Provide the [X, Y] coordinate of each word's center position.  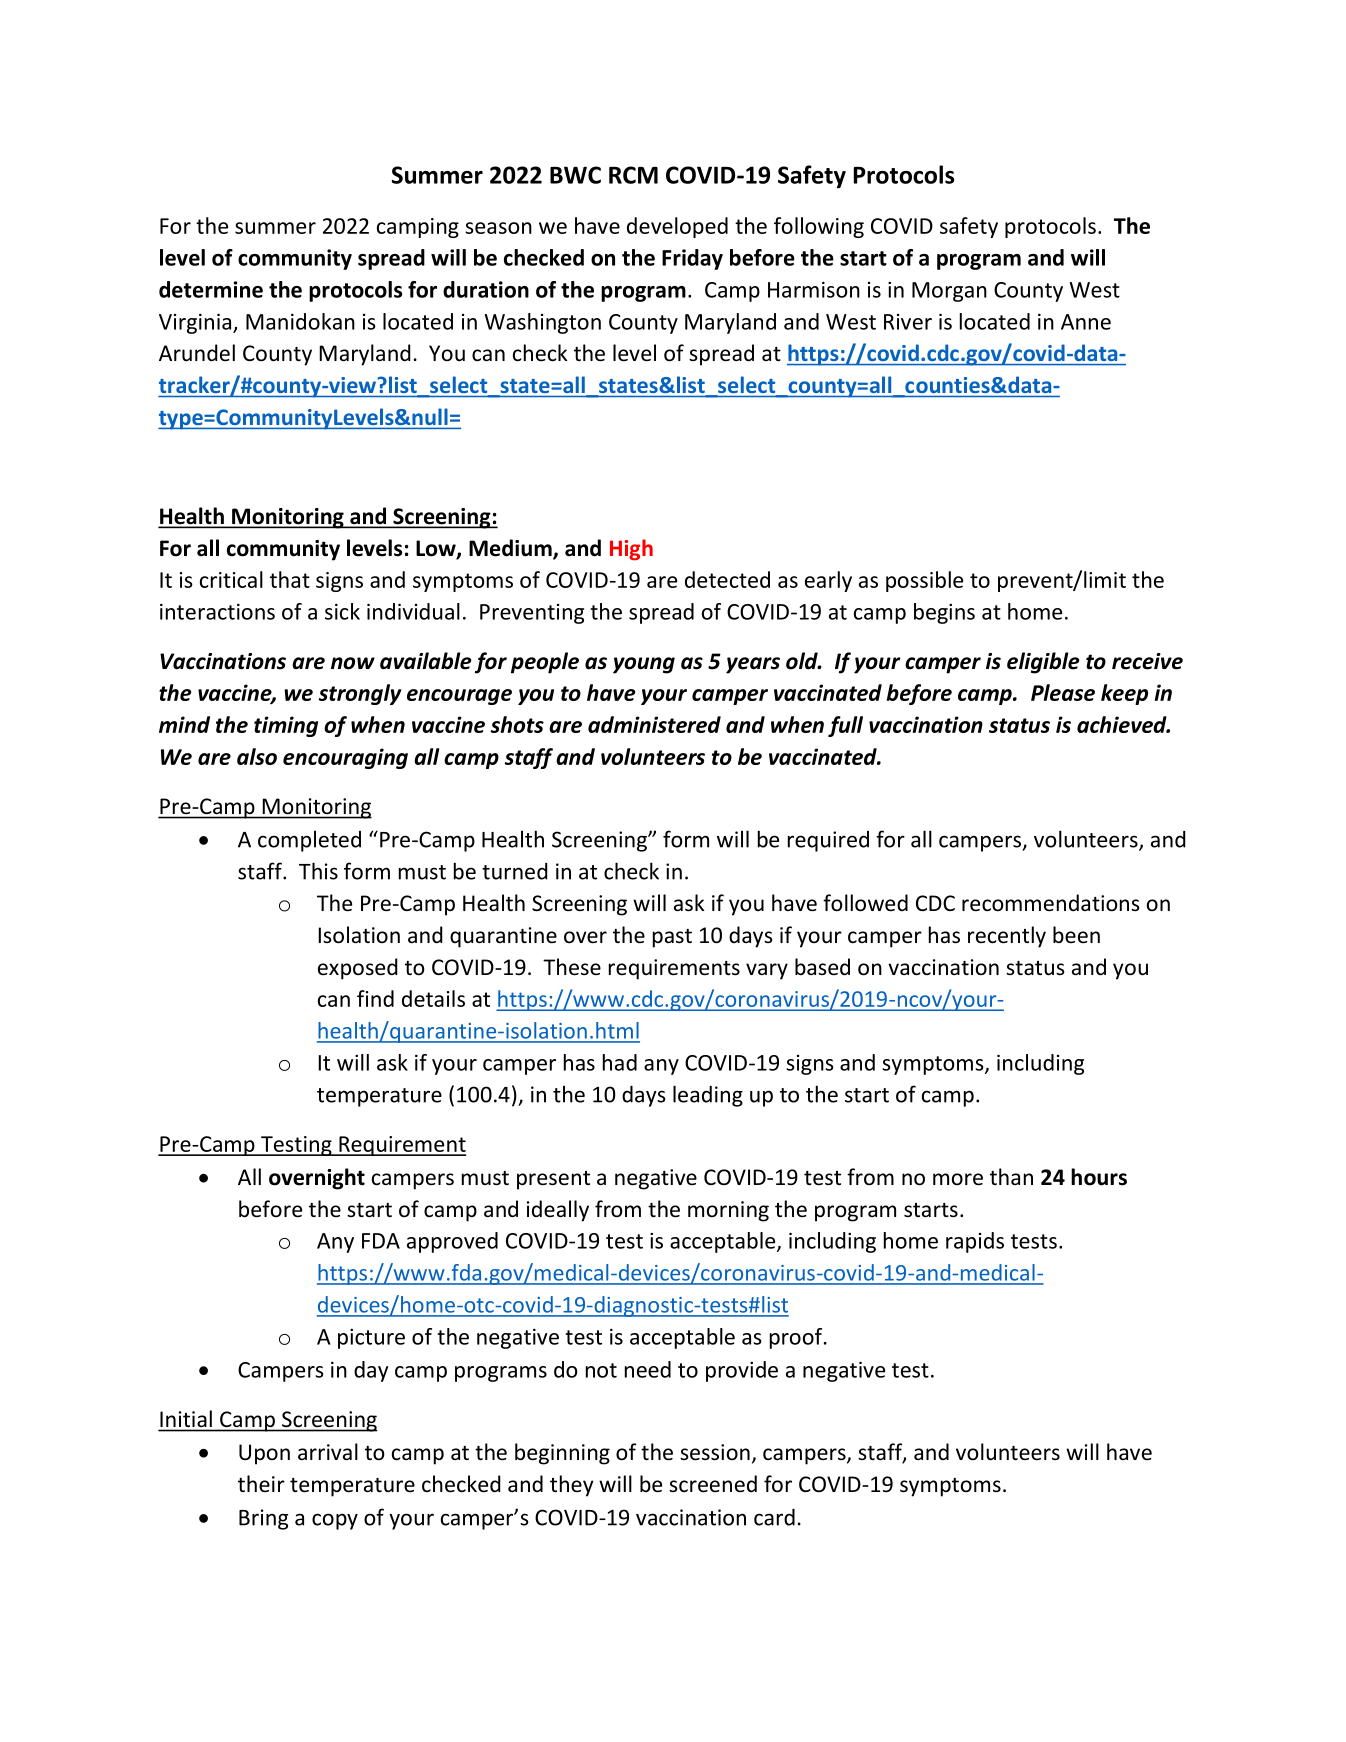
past [672, 938]
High [631, 550]
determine [211, 289]
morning [728, 1211]
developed [677, 227]
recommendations [1051, 903]
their [261, 1483]
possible [924, 581]
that [290, 579]
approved [452, 1242]
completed [309, 841]
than [1011, 1176]
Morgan [949, 292]
